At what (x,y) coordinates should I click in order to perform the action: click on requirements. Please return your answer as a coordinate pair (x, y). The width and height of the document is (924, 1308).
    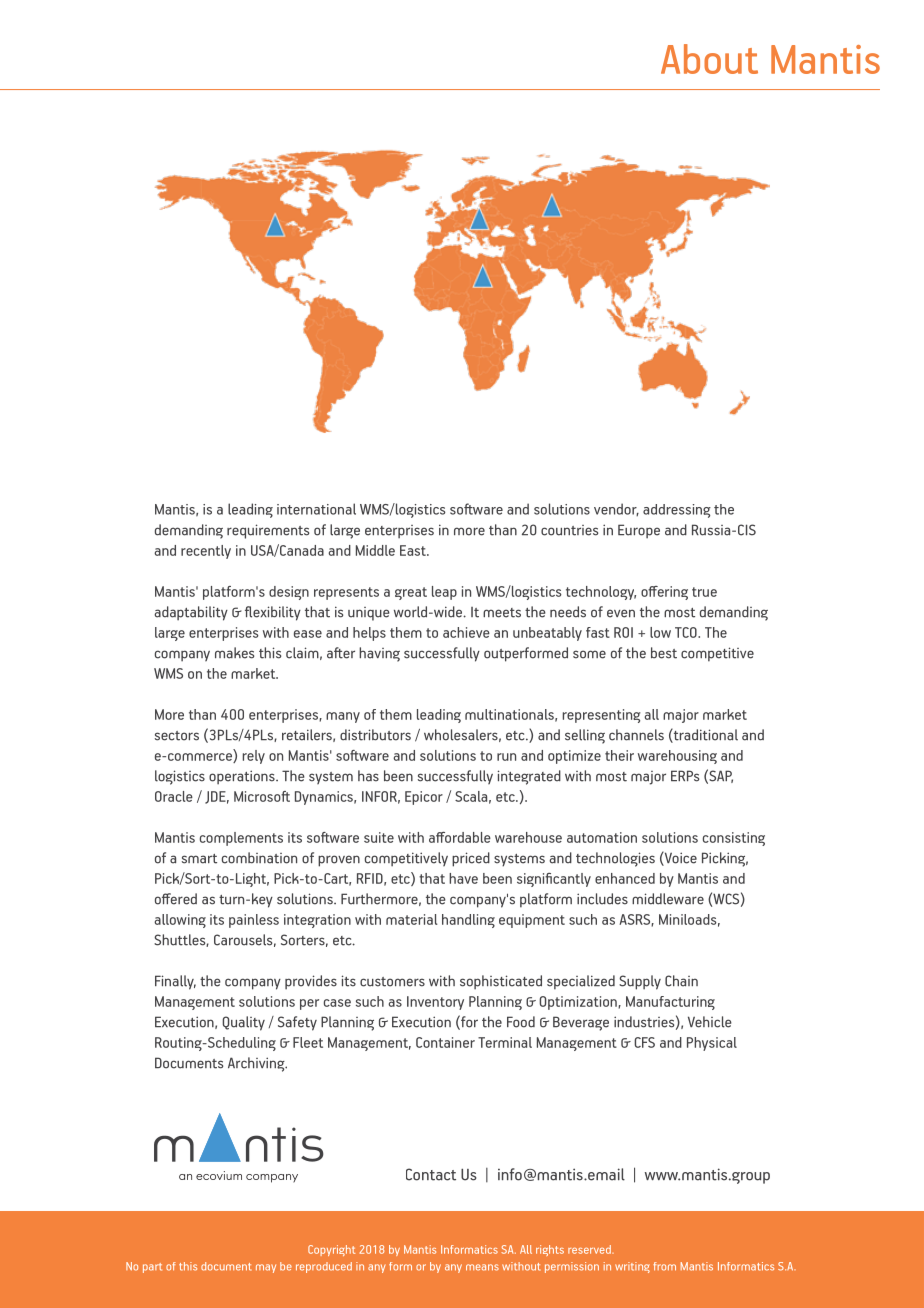
    Looking at the image, I should click on (268, 531).
